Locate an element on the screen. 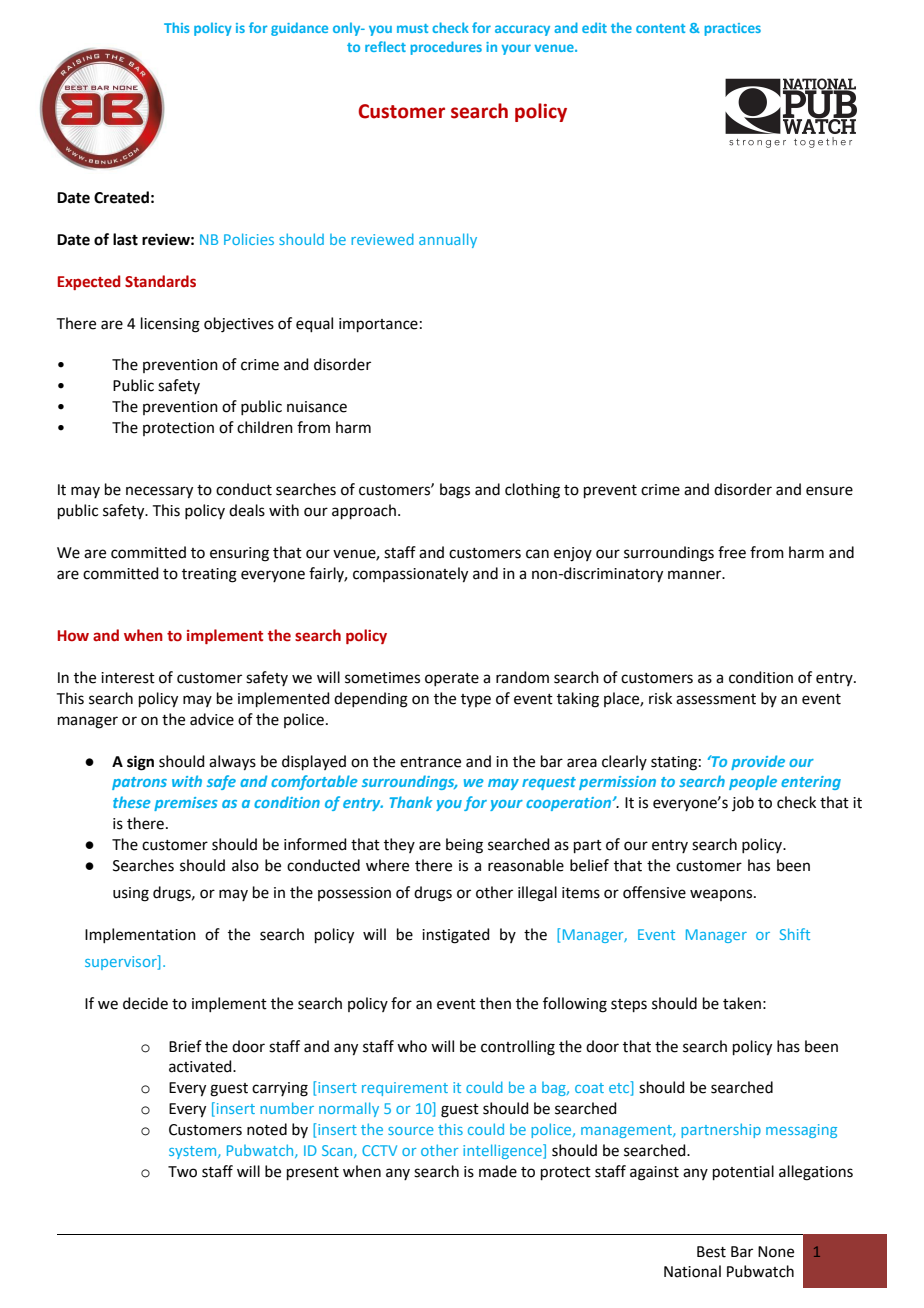 Image resolution: width=924 pixels, height=1308 pixels. practices is located at coordinates (733, 29).
